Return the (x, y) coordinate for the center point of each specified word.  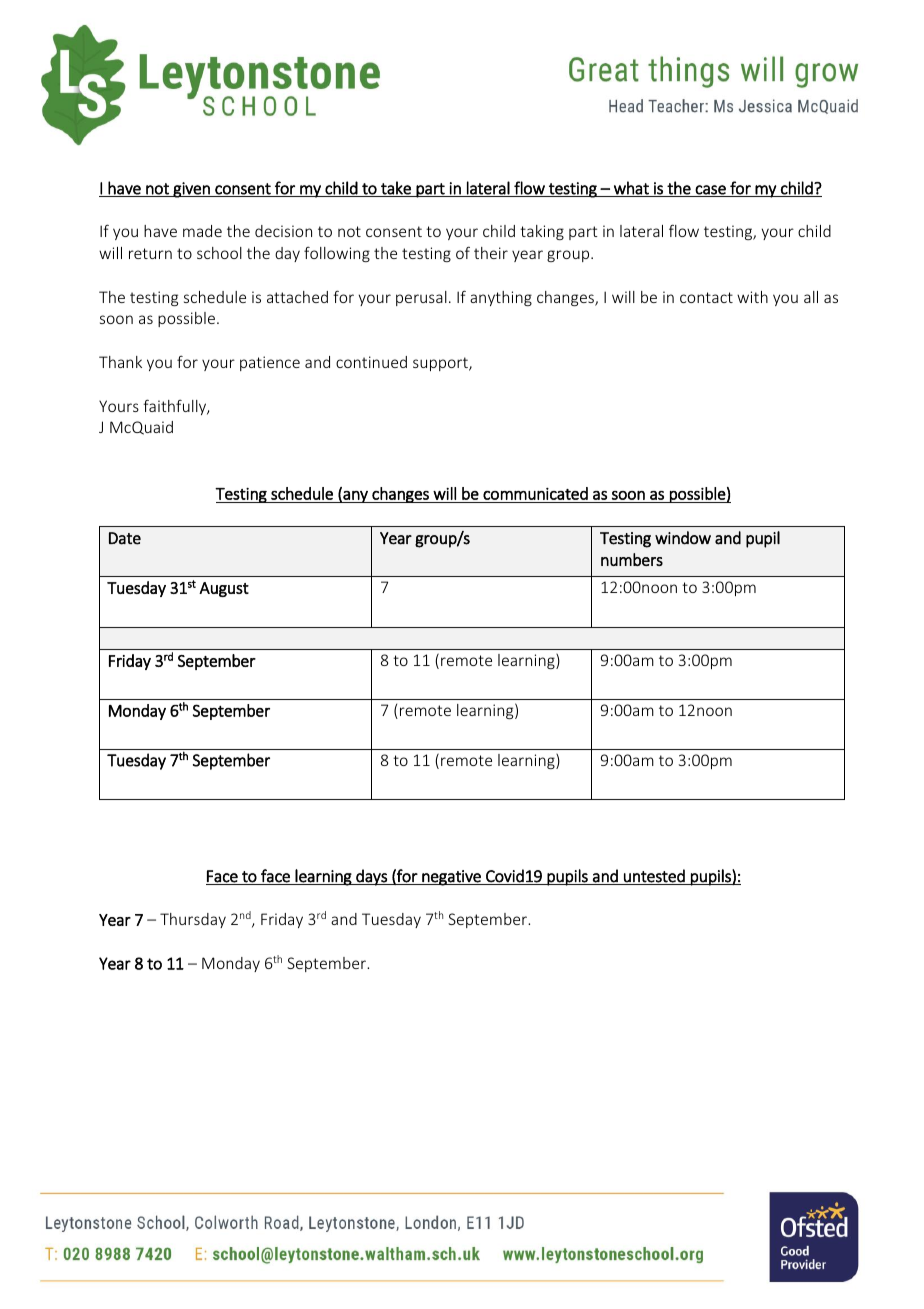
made (202, 231)
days (371, 877)
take (396, 189)
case (710, 191)
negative (451, 878)
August (224, 589)
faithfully (176, 407)
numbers (632, 559)
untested (654, 877)
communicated (535, 493)
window (683, 538)
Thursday (193, 920)
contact (706, 297)
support (441, 364)
